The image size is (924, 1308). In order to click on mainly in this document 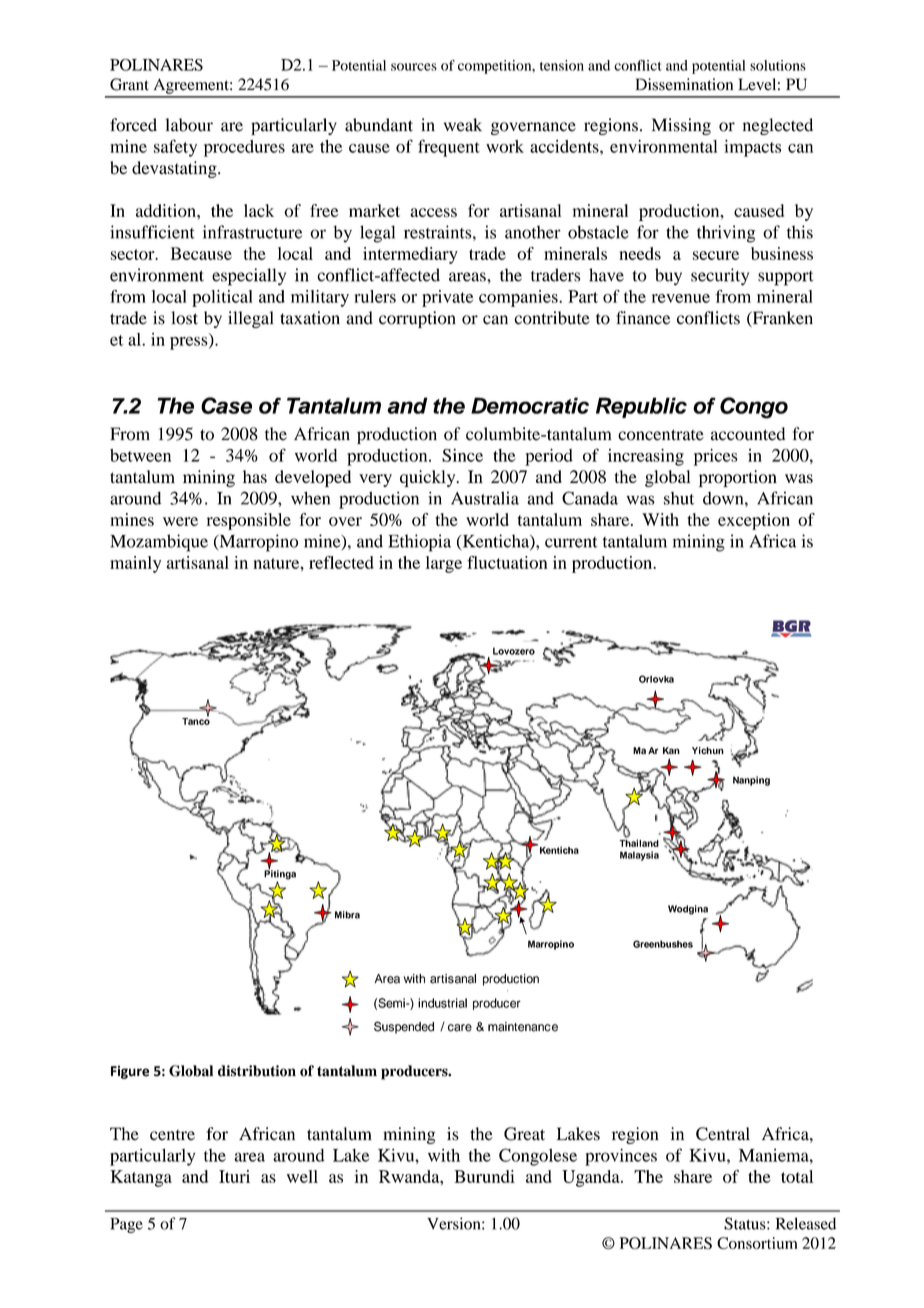, I will do `click(135, 564)`.
